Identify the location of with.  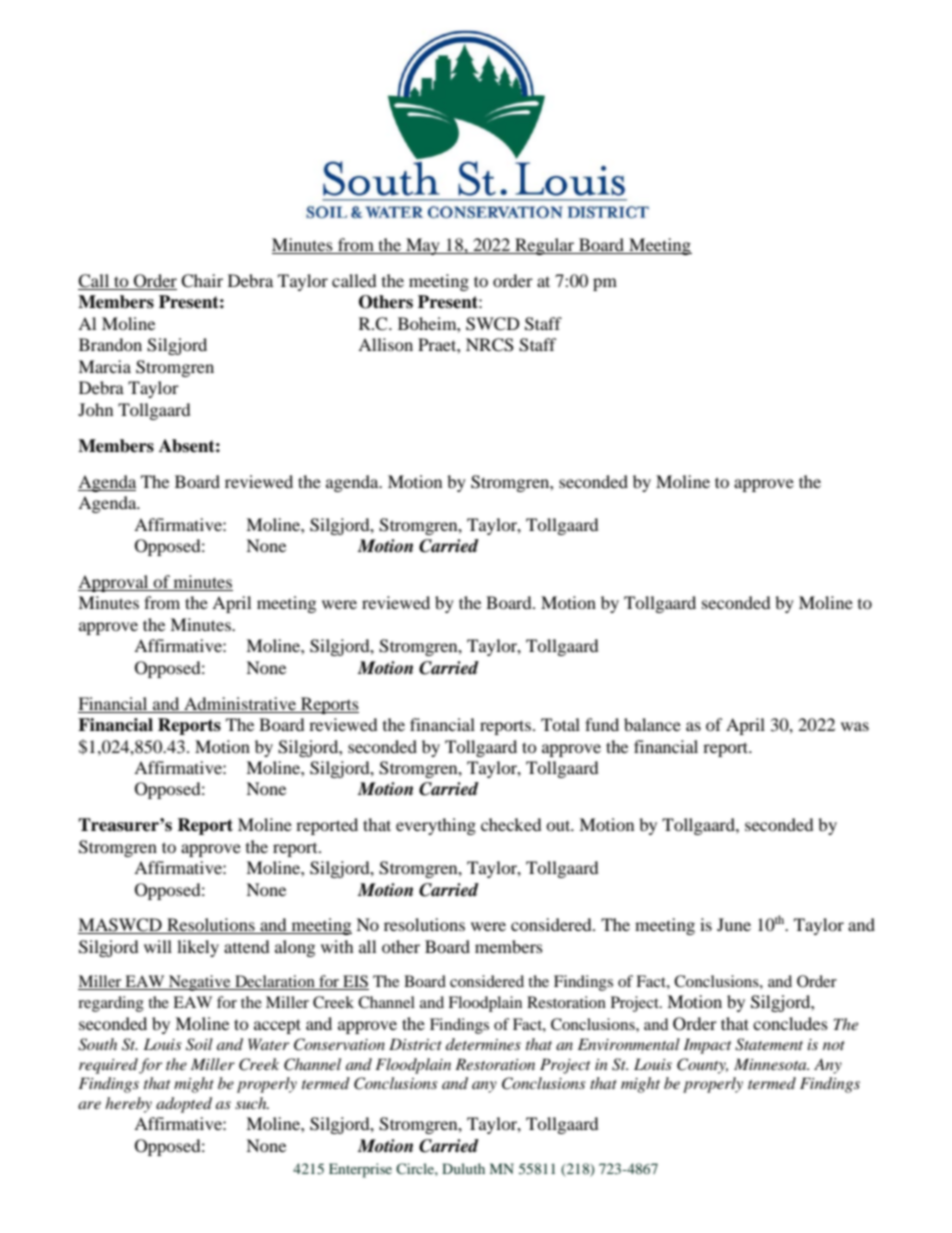
(337, 946).
